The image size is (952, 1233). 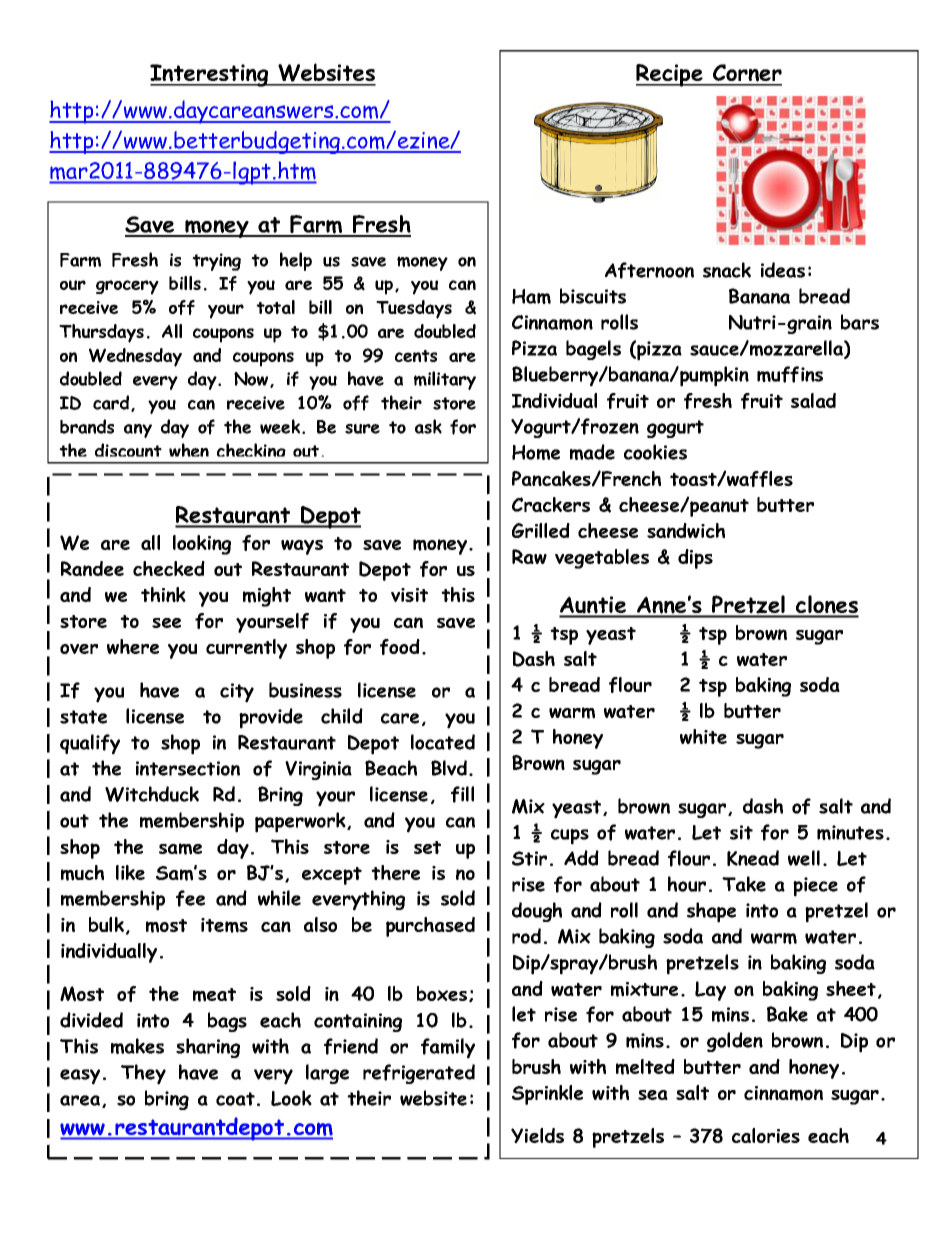 I want to click on salad, so click(x=813, y=400).
